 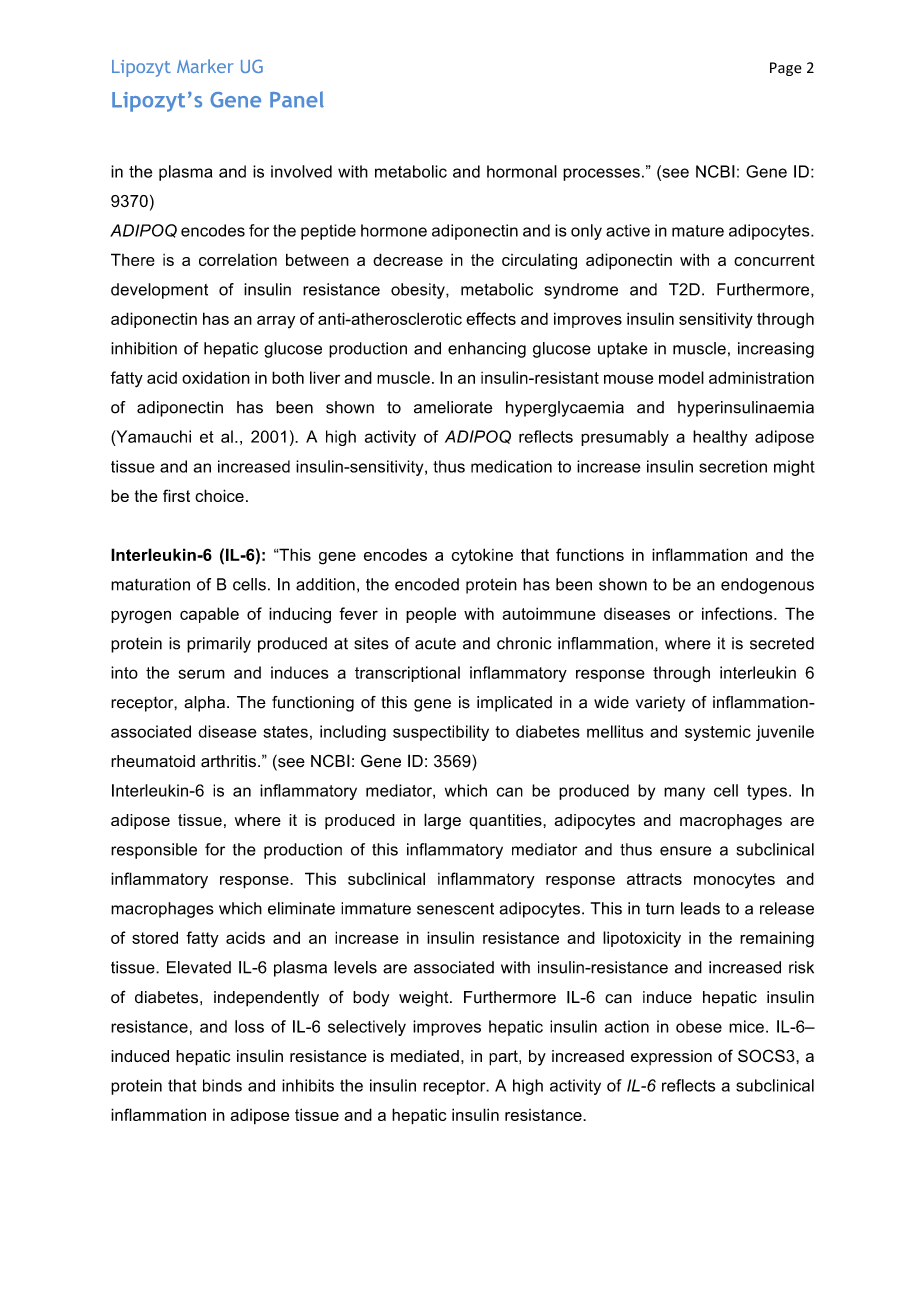 What do you see at coordinates (442, 821) in the document?
I see `large` at bounding box center [442, 821].
